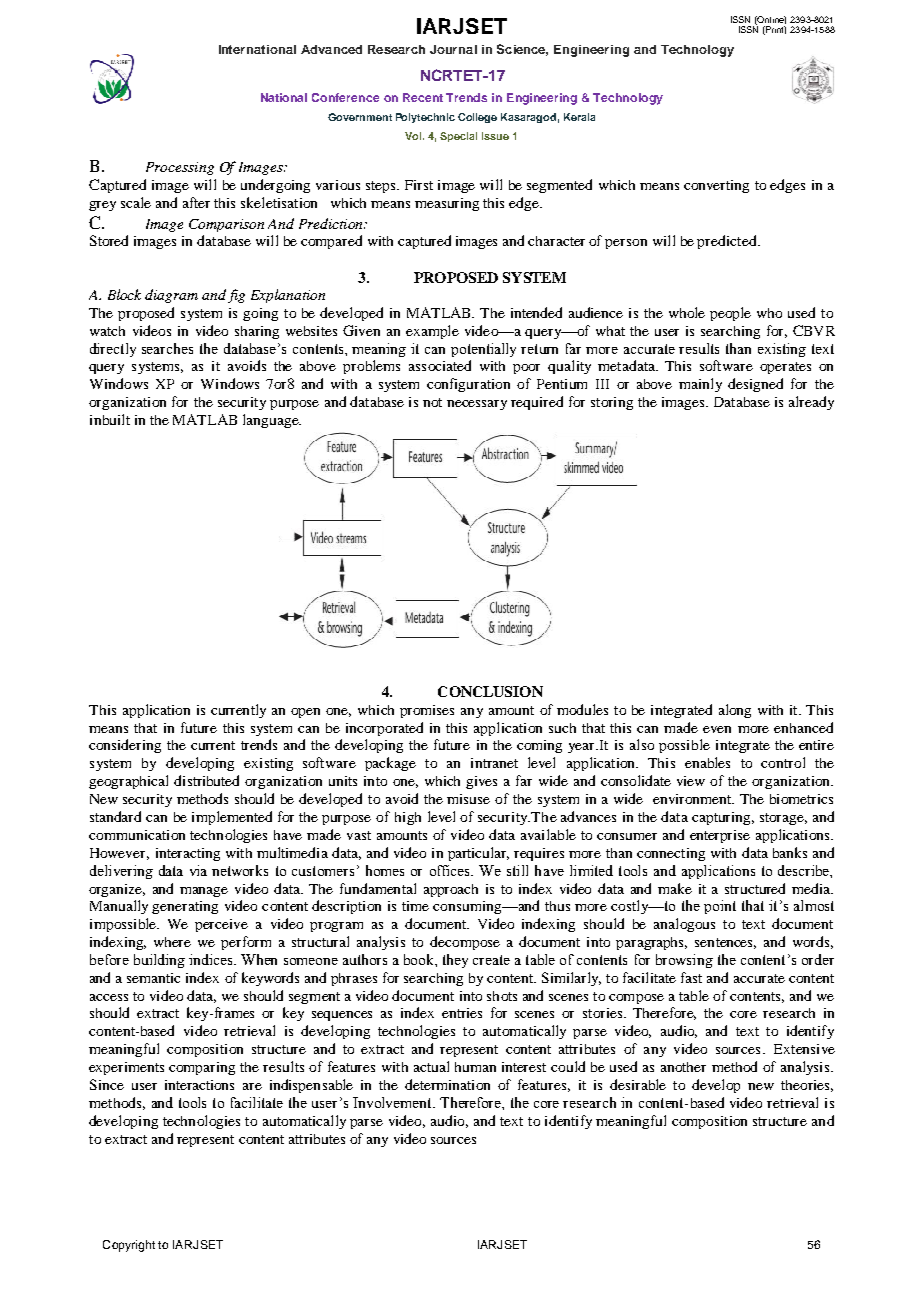 The width and height of the image is (924, 1307). What do you see at coordinates (455, 961) in the image?
I see `they` at bounding box center [455, 961].
